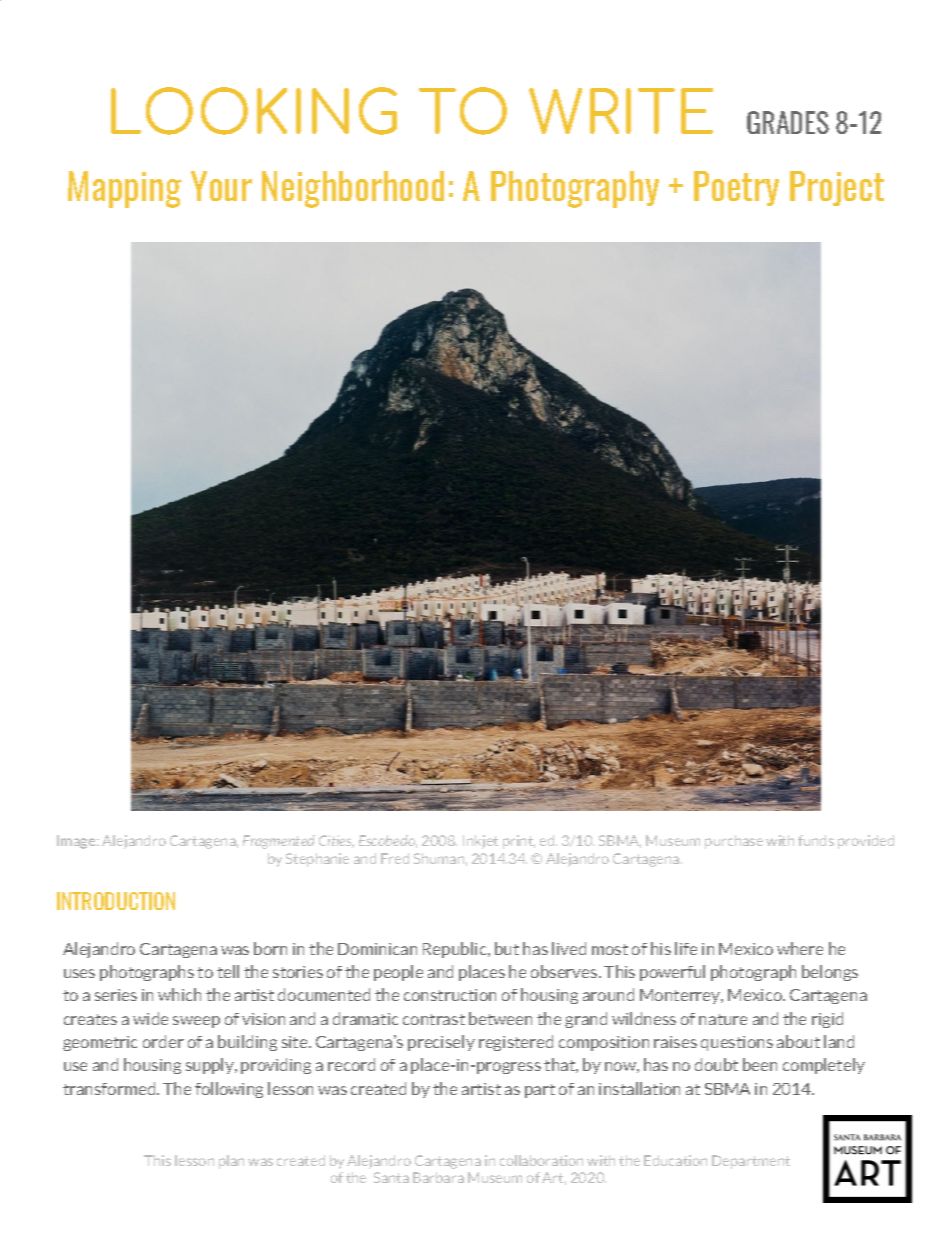 Image resolution: width=952 pixels, height=1233 pixels. I want to click on Neighborhood, so click(353, 189).
